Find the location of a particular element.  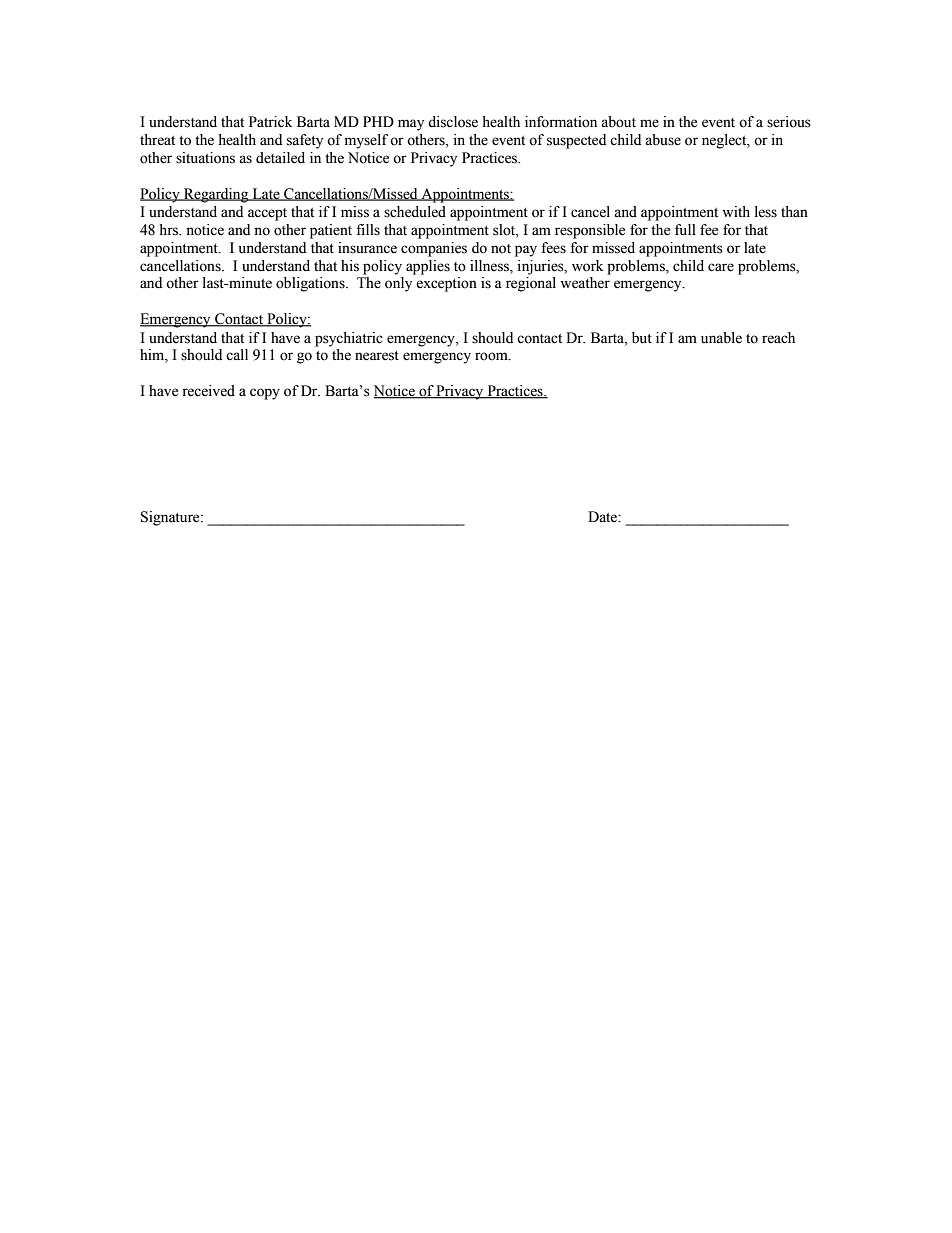

unable is located at coordinates (721, 338).
